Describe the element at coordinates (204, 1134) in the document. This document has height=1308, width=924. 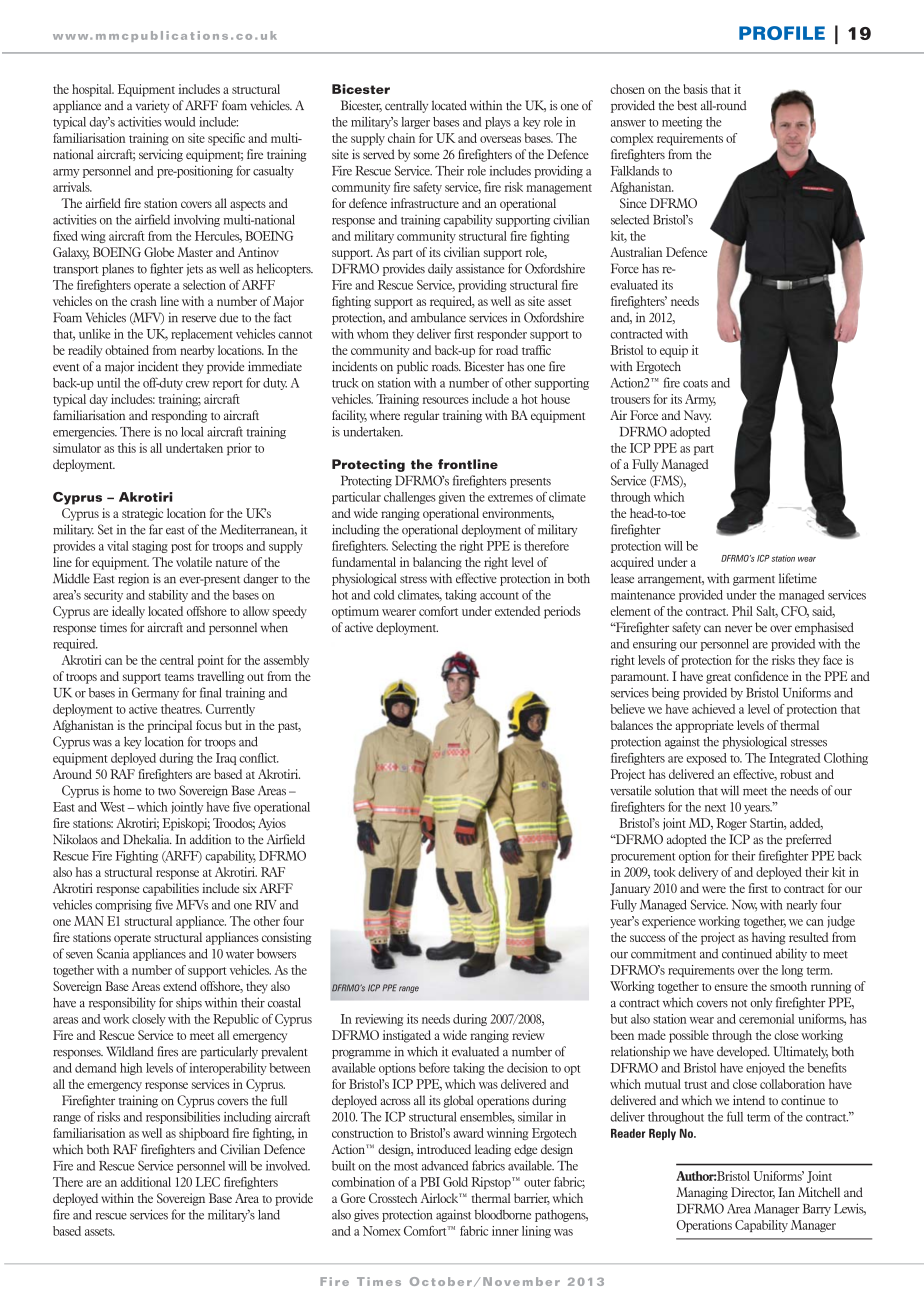
I see `shipboard` at that location.
